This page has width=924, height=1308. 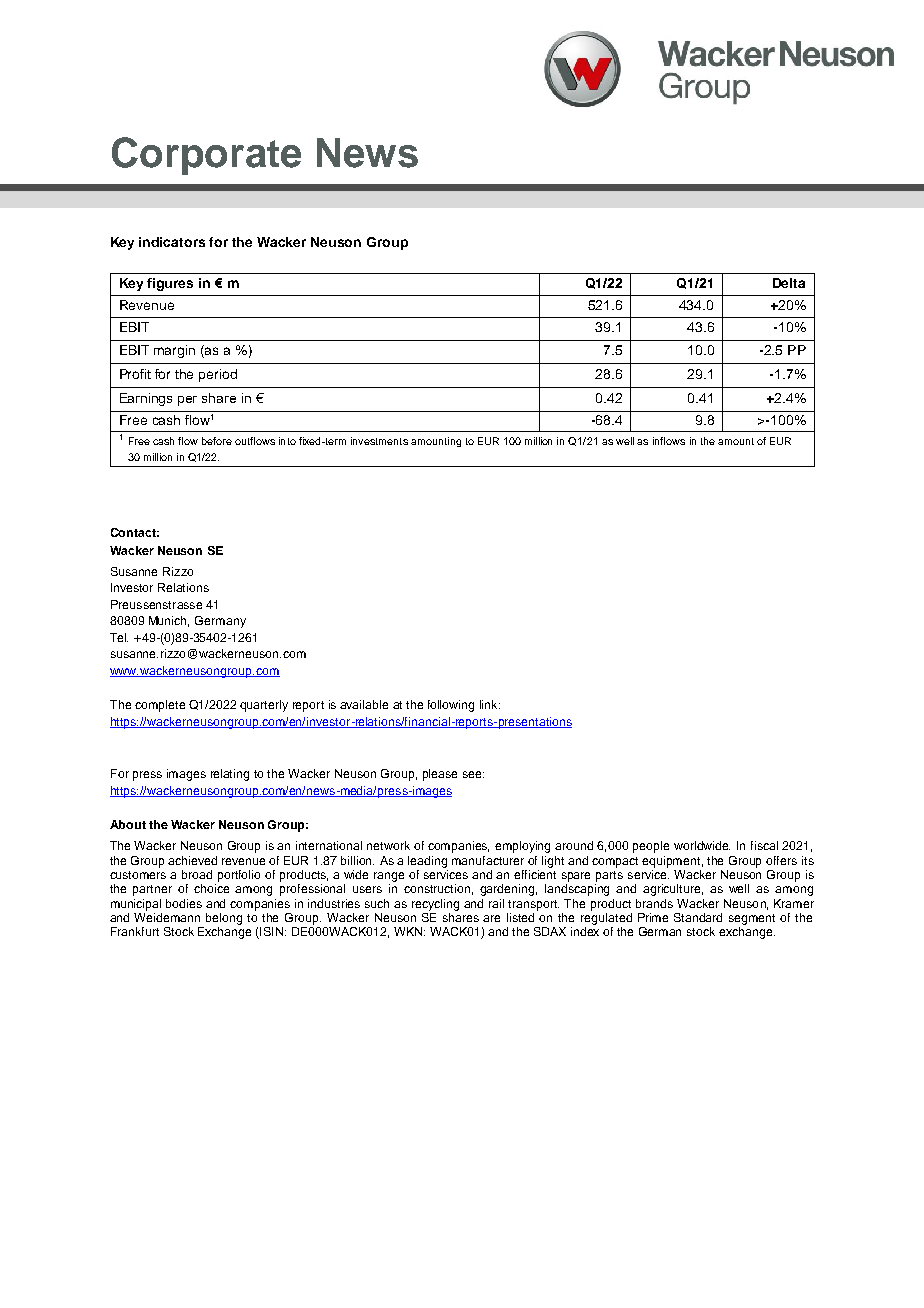 What do you see at coordinates (206, 156) in the page?
I see `Corporate` at bounding box center [206, 156].
